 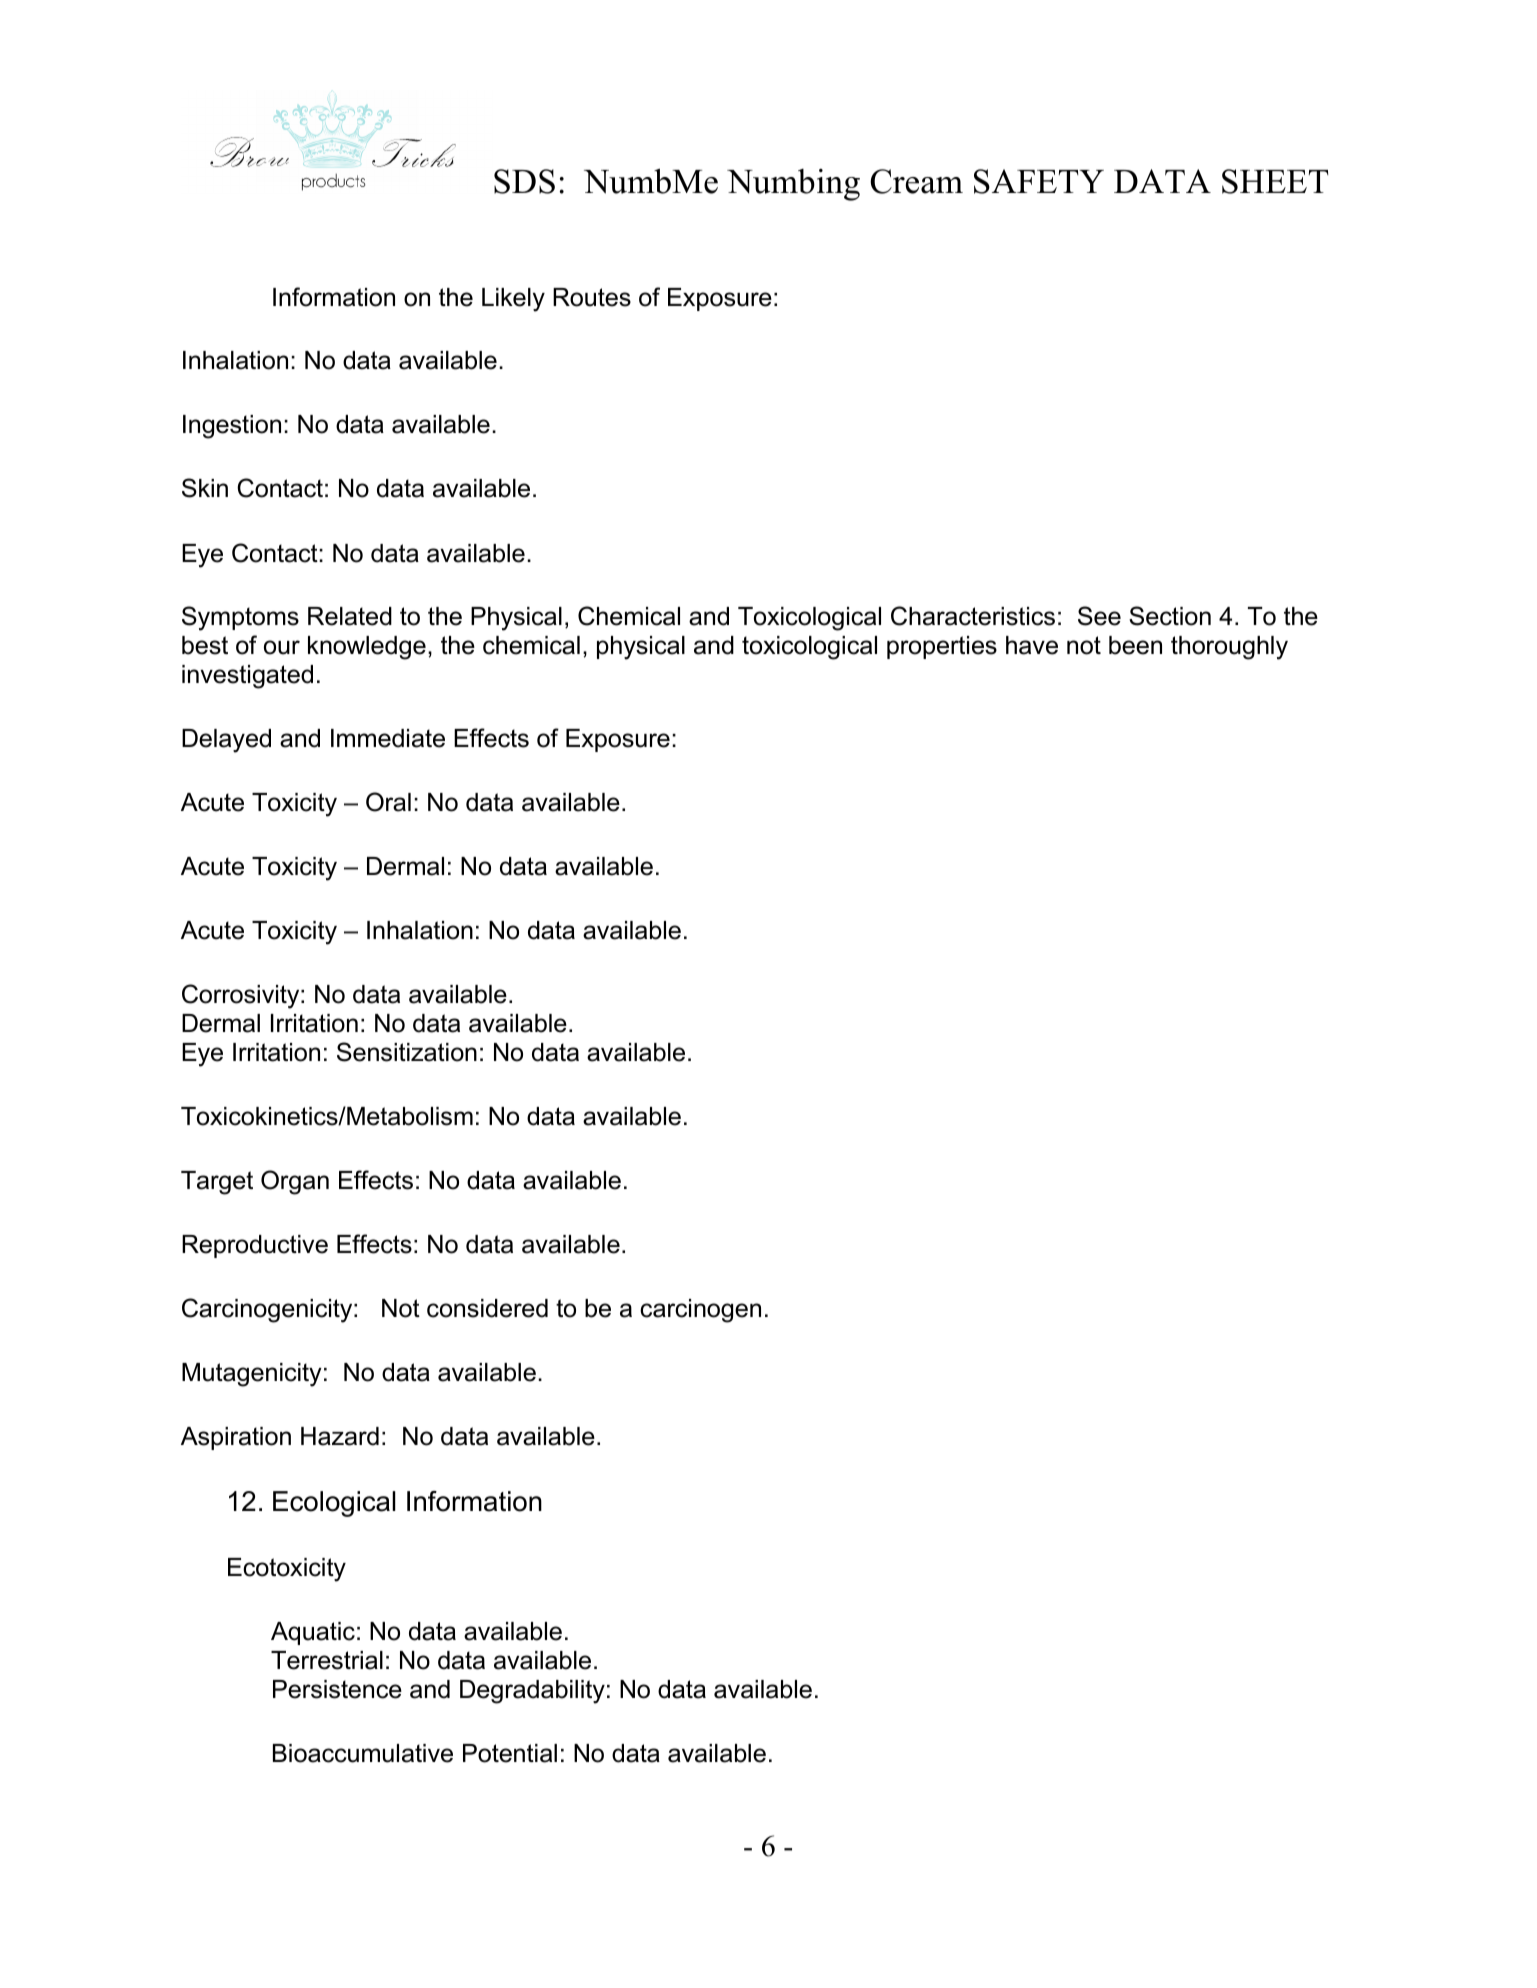 I want to click on Sensitization, so click(x=407, y=1052).
